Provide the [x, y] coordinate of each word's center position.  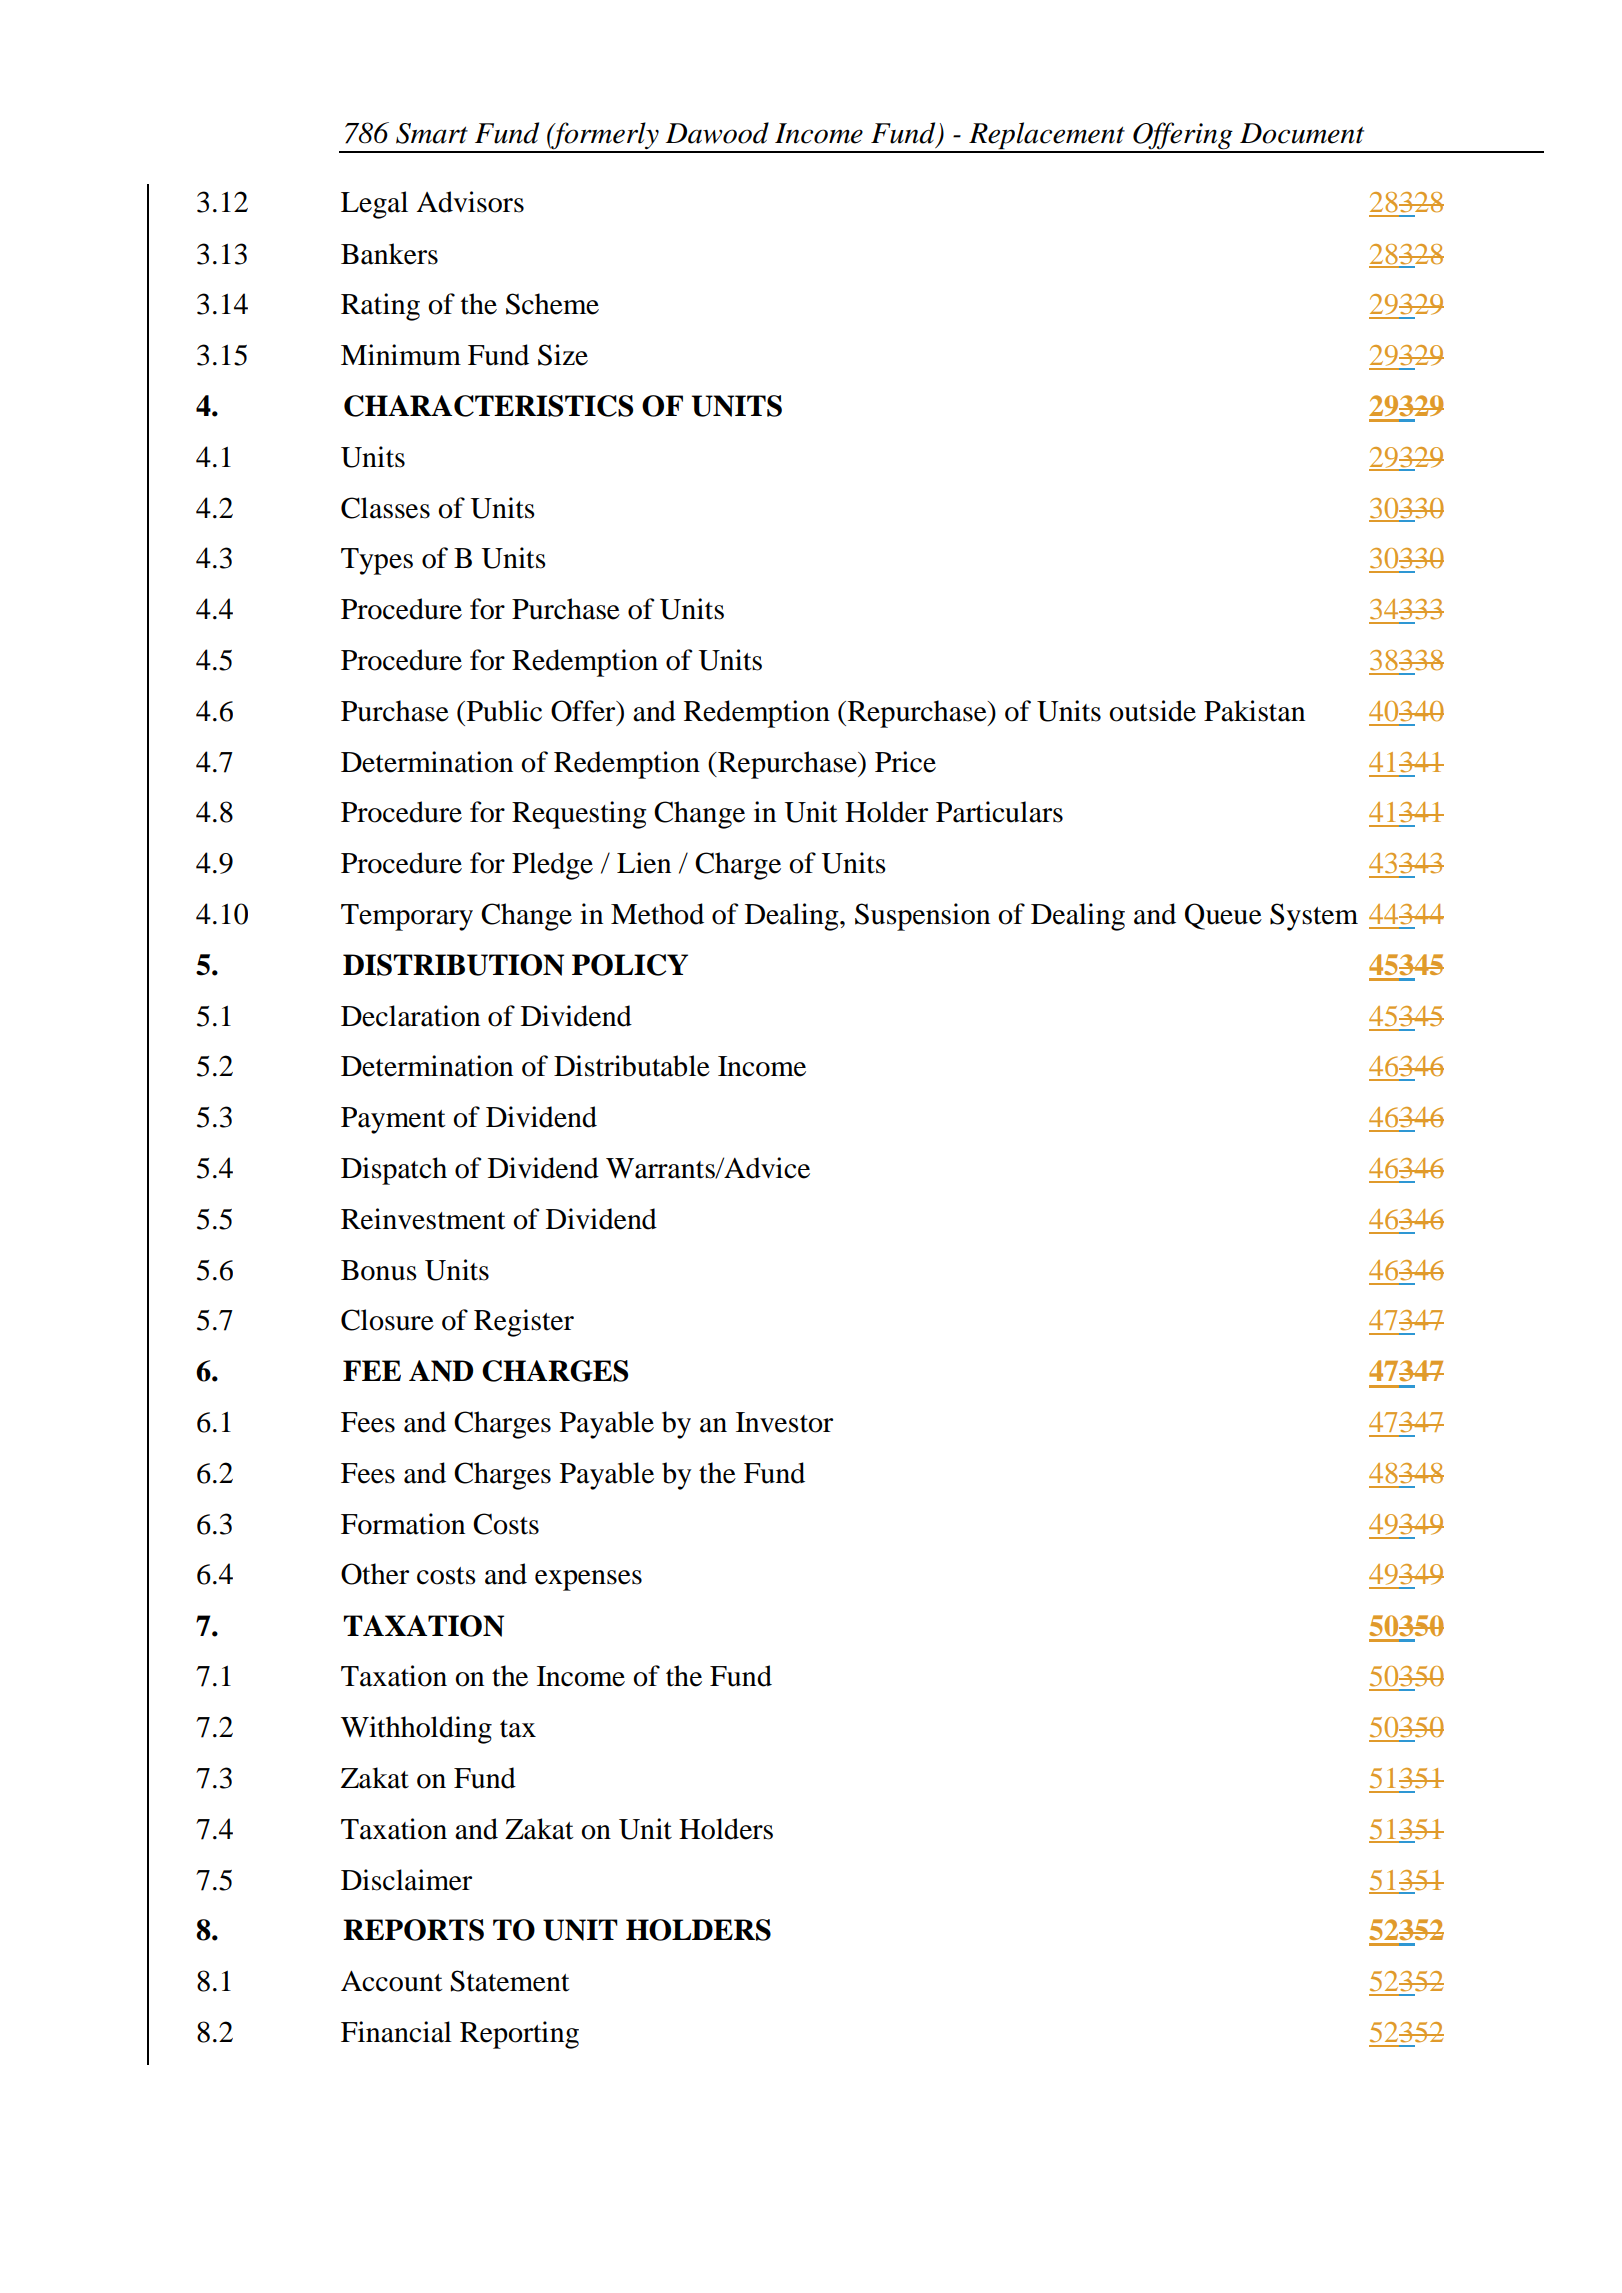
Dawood [717, 133]
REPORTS [413, 1930]
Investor [784, 1422]
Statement [510, 1981]
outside [1152, 711]
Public [503, 711]
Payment [393, 1120]
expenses [588, 1580]
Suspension [922, 917]
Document [1302, 133]
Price [905, 762]
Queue [1223, 916]
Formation [403, 1524]
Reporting [519, 2035]
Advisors [470, 202]
